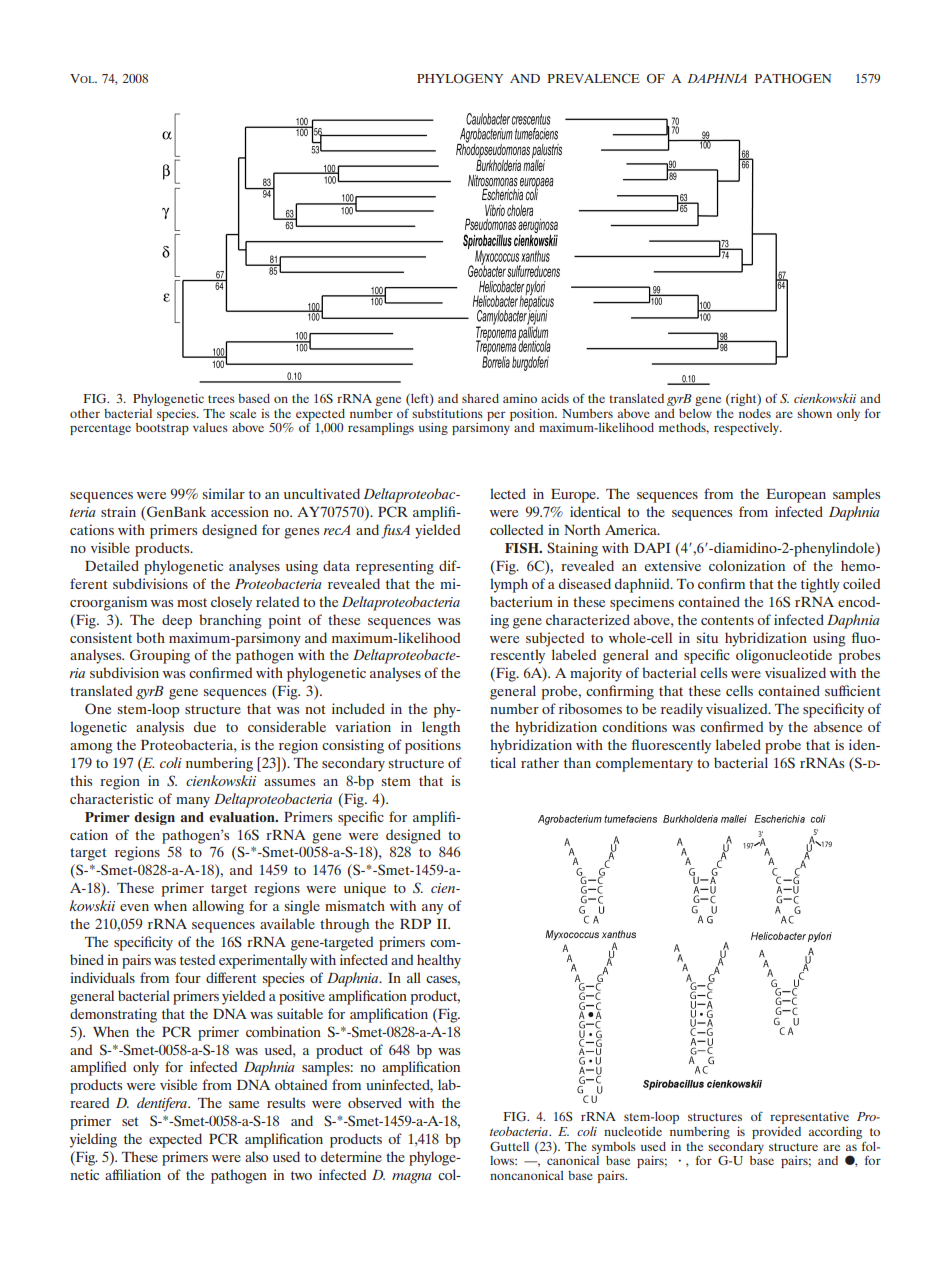 This document has height=1275, width=952. What do you see at coordinates (838, 726) in the document?
I see `absence` at bounding box center [838, 726].
